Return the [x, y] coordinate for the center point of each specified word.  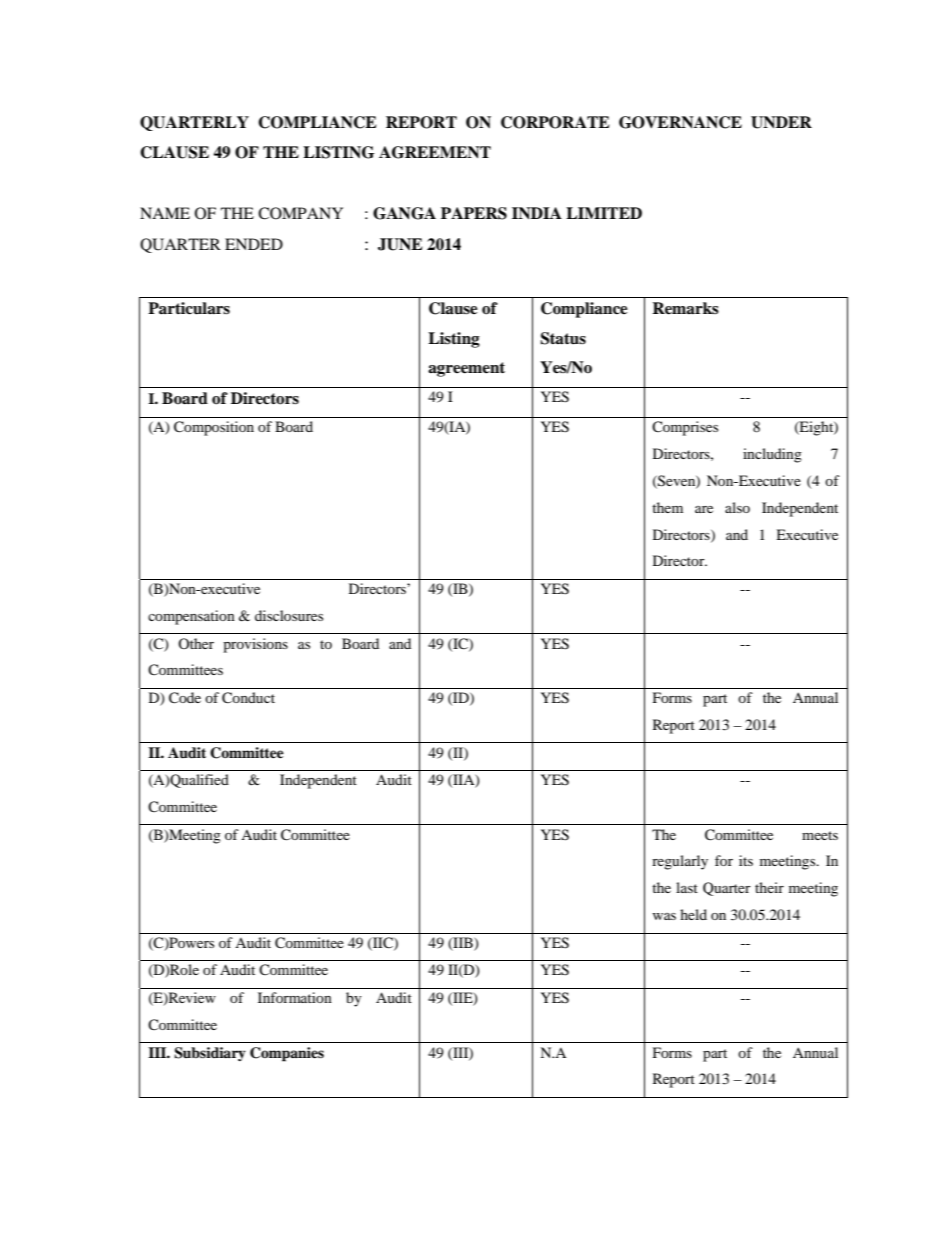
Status [563, 338]
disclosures [289, 615]
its [746, 860]
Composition [214, 428]
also [737, 507]
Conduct [248, 698]
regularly [680, 862]
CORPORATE [555, 122]
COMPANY [300, 213]
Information [295, 997]
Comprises [685, 428]
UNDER [781, 122]
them [667, 507]
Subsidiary [210, 1054]
